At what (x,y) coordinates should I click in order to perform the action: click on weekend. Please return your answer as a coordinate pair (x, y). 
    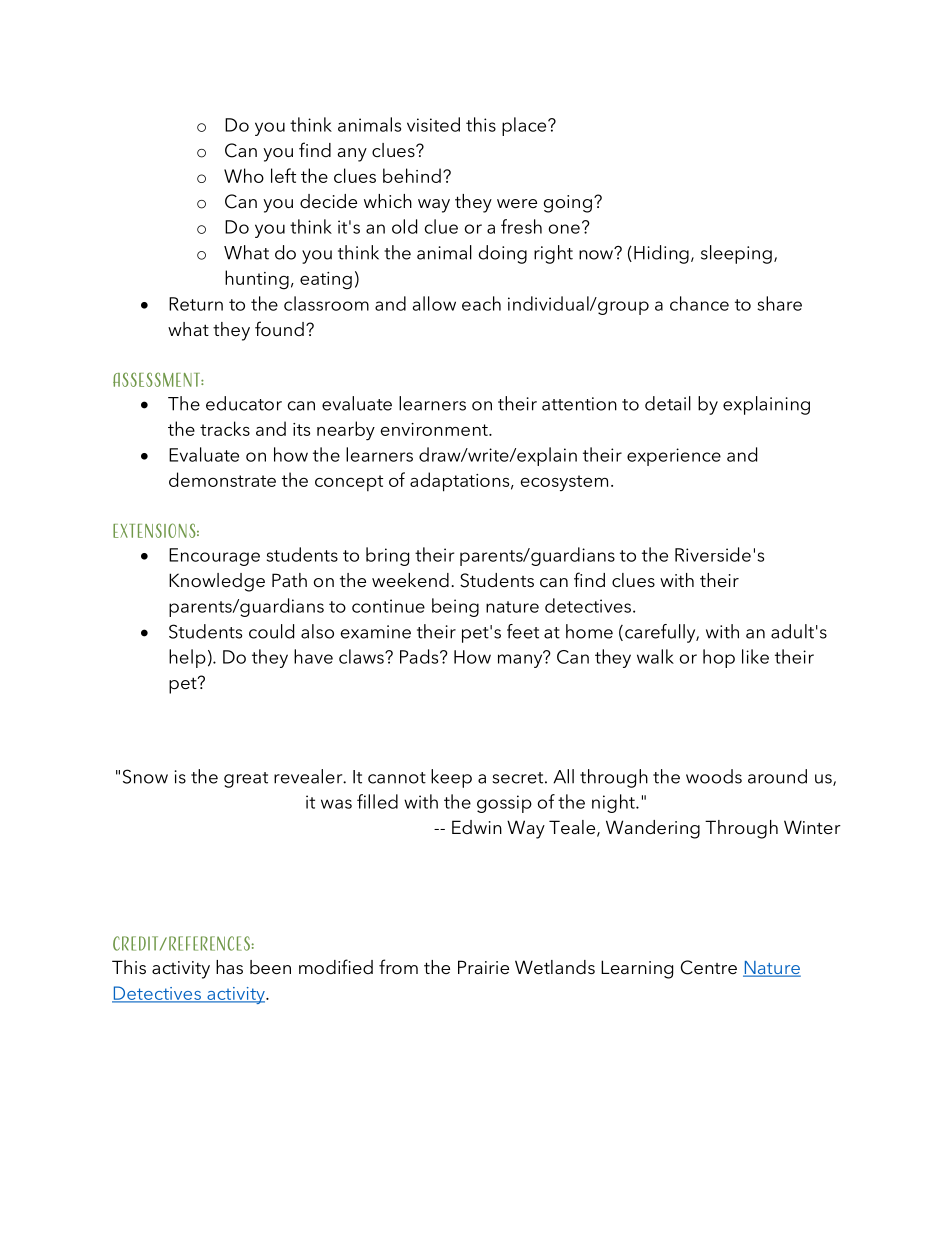
    Looking at the image, I should click on (410, 580).
